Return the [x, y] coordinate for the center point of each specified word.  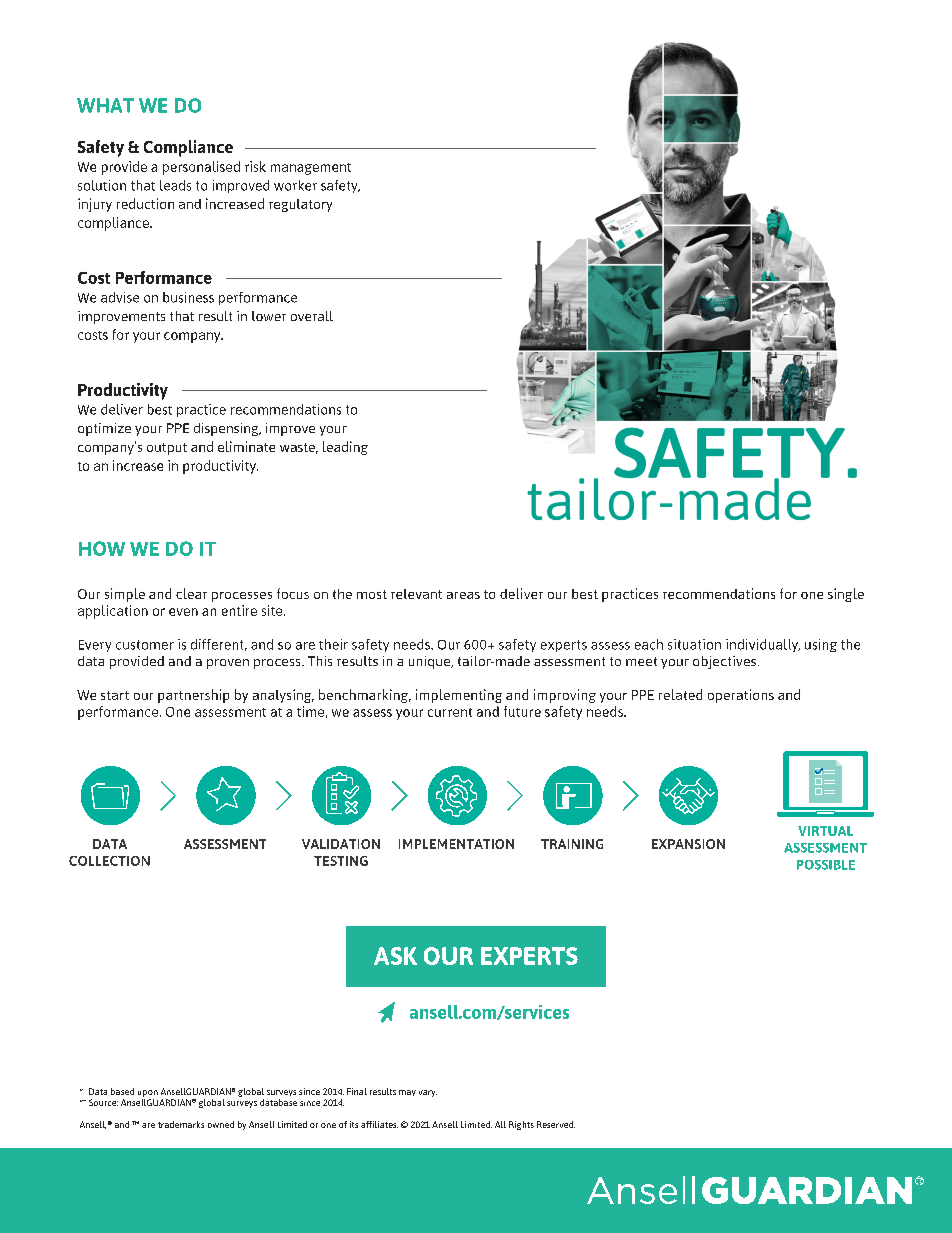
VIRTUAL [825, 831]
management [311, 169]
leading [345, 448]
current [450, 712]
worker [295, 185]
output [167, 449]
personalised [201, 168]
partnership [193, 696]
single [846, 595]
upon [148, 1093]
